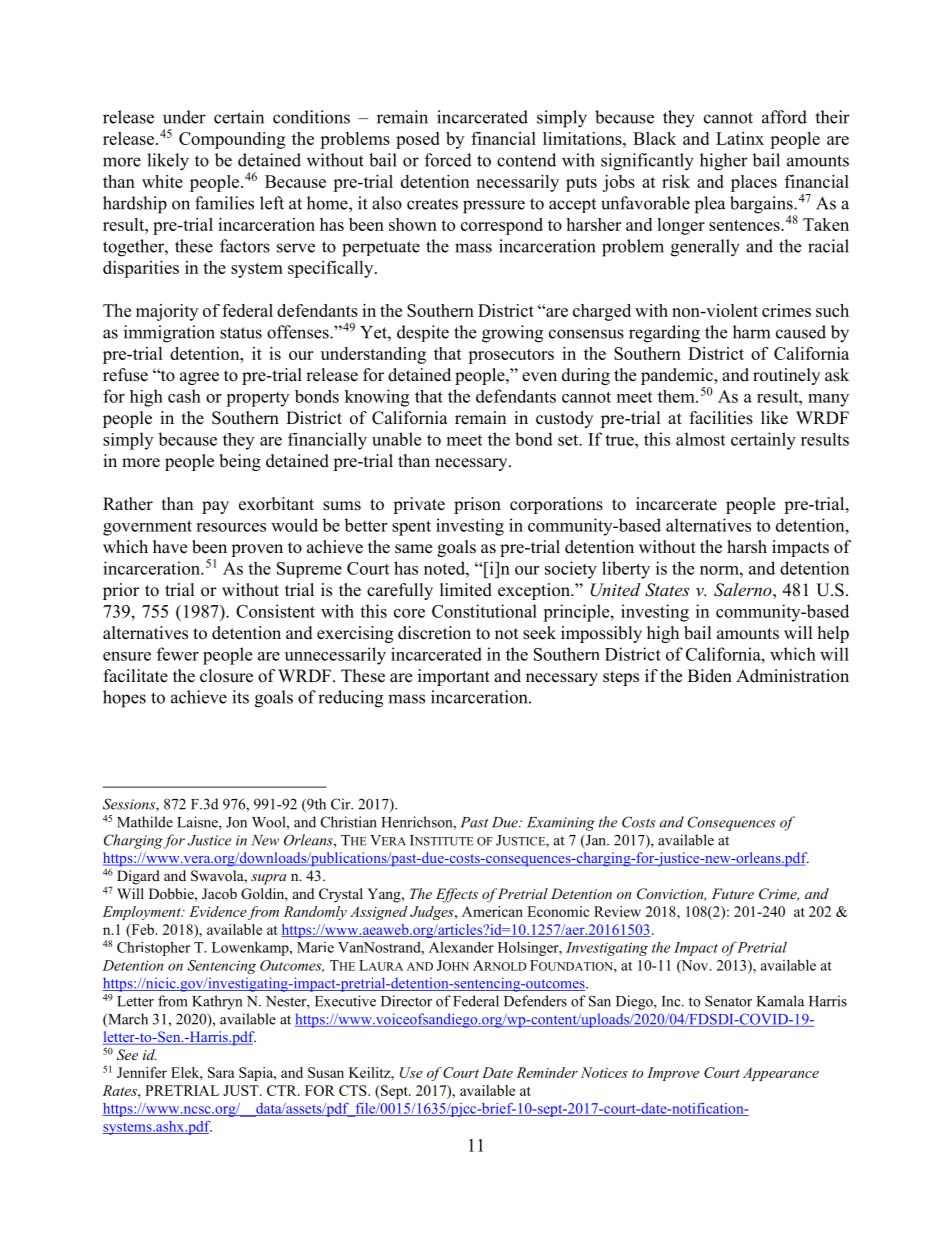 This document has width=952, height=1233. What do you see at coordinates (454, 677) in the document?
I see `important` at bounding box center [454, 677].
